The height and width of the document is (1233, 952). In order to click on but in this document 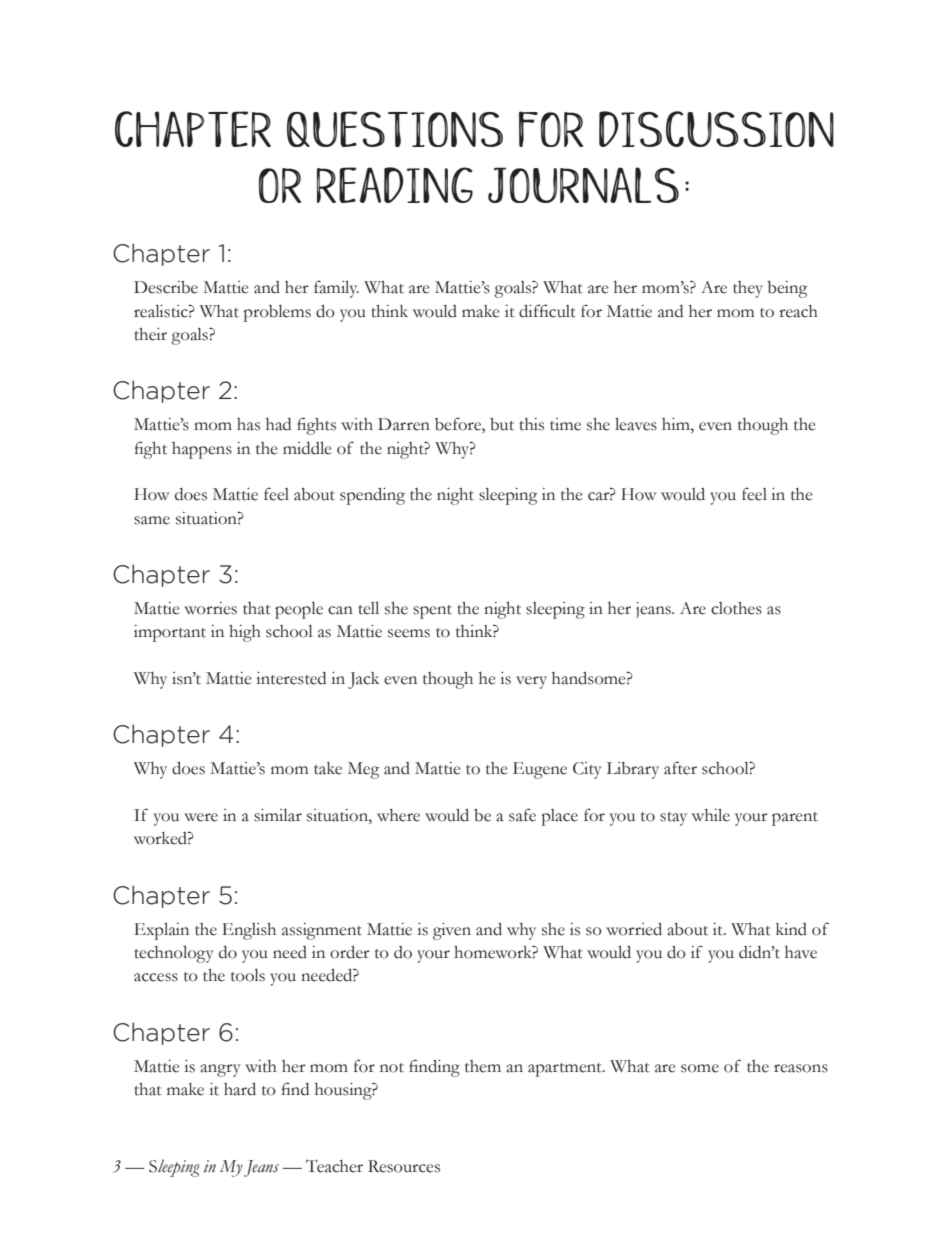, I will do `click(502, 424)`.
